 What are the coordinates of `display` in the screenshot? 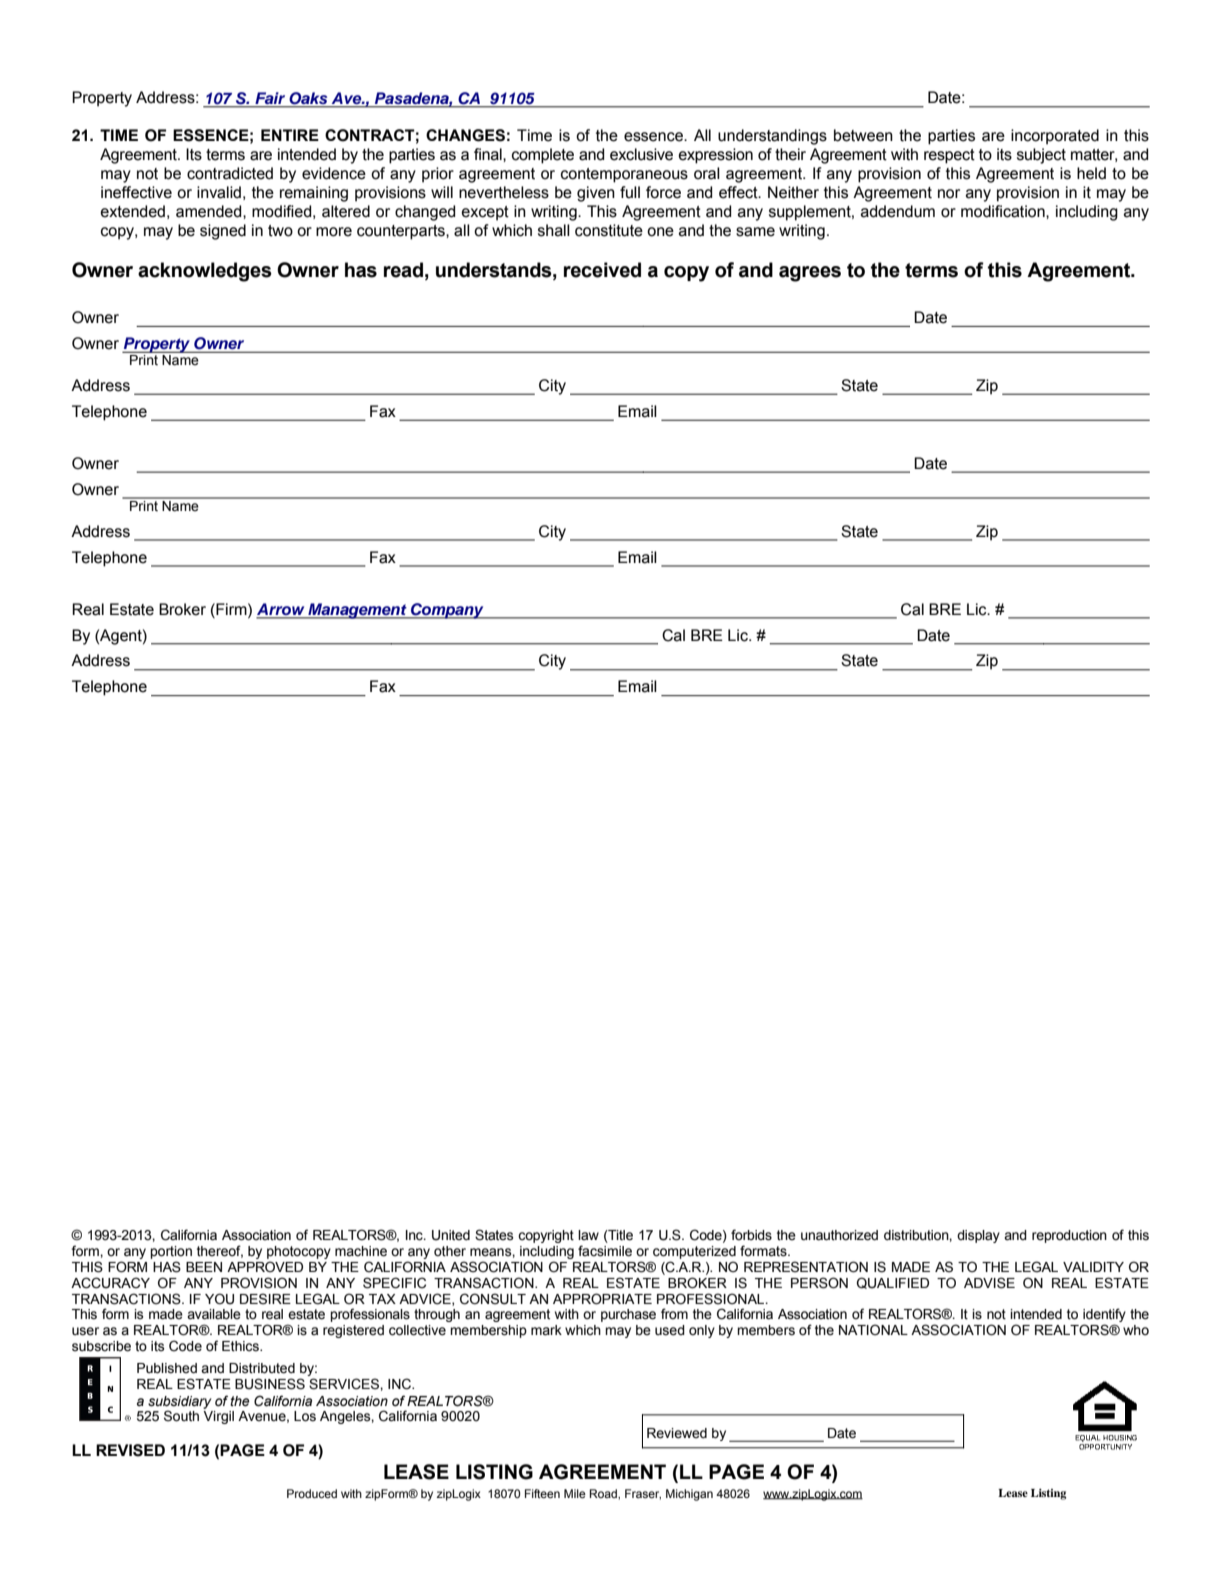 It's located at (978, 1236).
